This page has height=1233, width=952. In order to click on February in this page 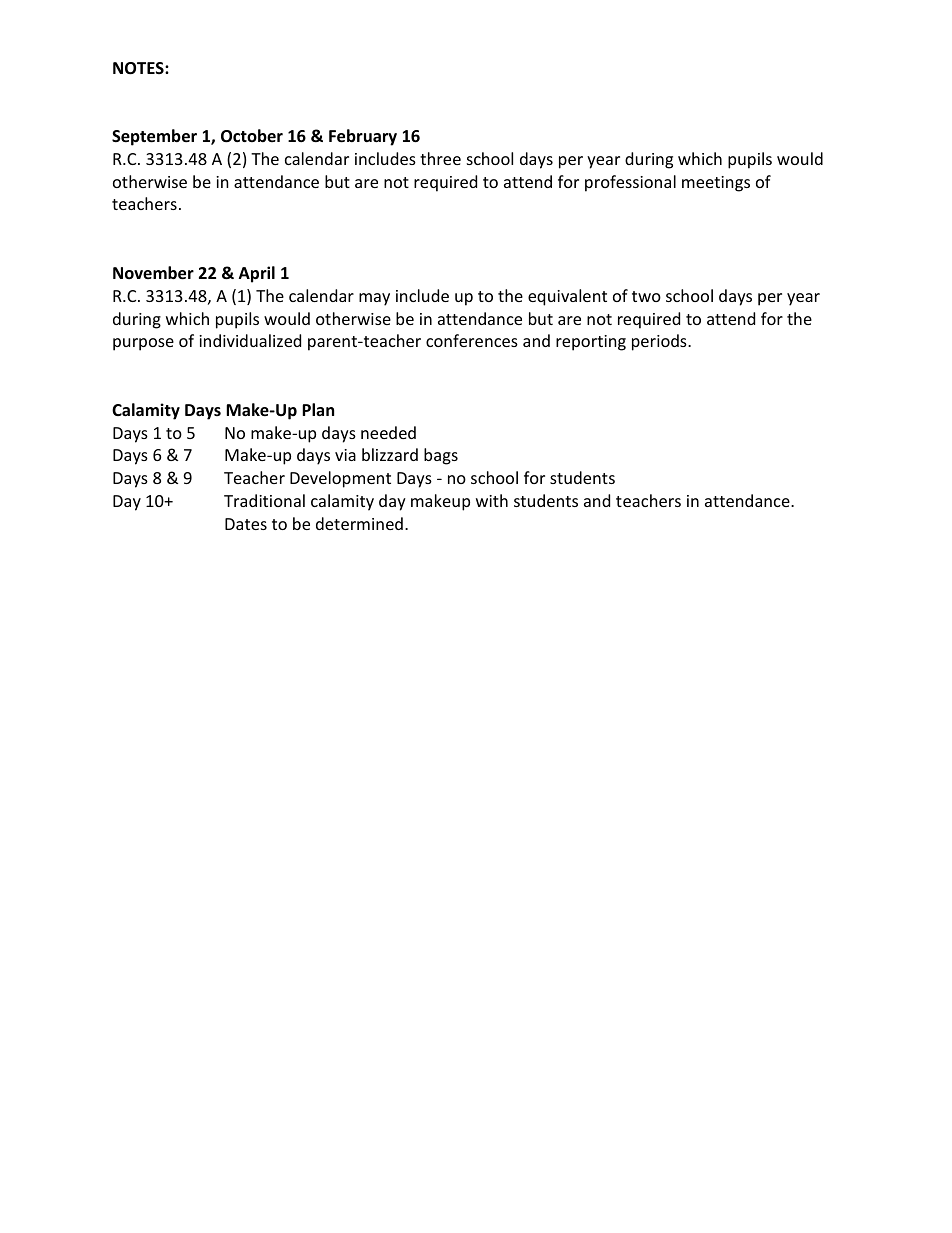, I will do `click(363, 137)`.
